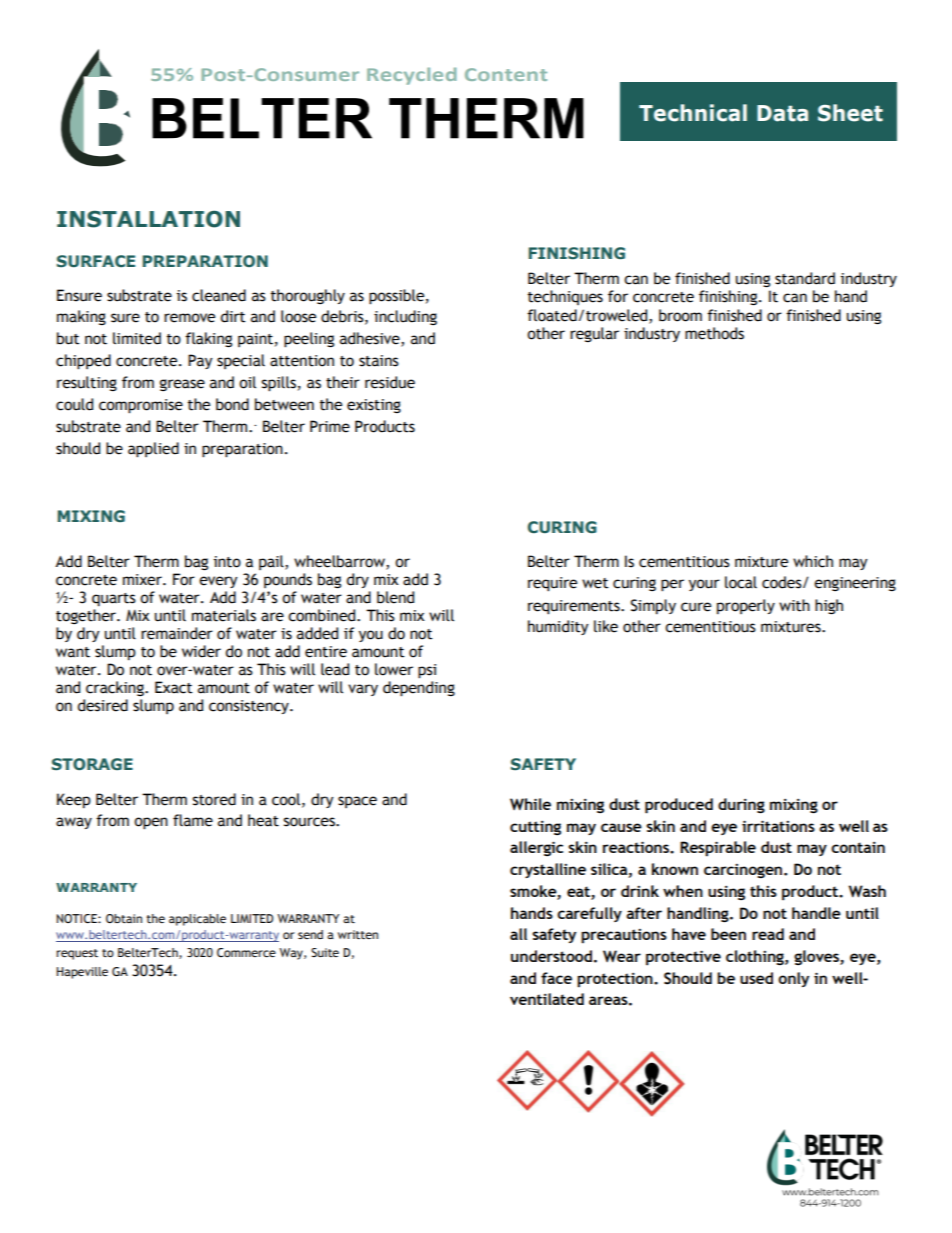 The width and height of the screenshot is (952, 1233). Describe the element at coordinates (182, 385) in the screenshot. I see `grease` at that location.
